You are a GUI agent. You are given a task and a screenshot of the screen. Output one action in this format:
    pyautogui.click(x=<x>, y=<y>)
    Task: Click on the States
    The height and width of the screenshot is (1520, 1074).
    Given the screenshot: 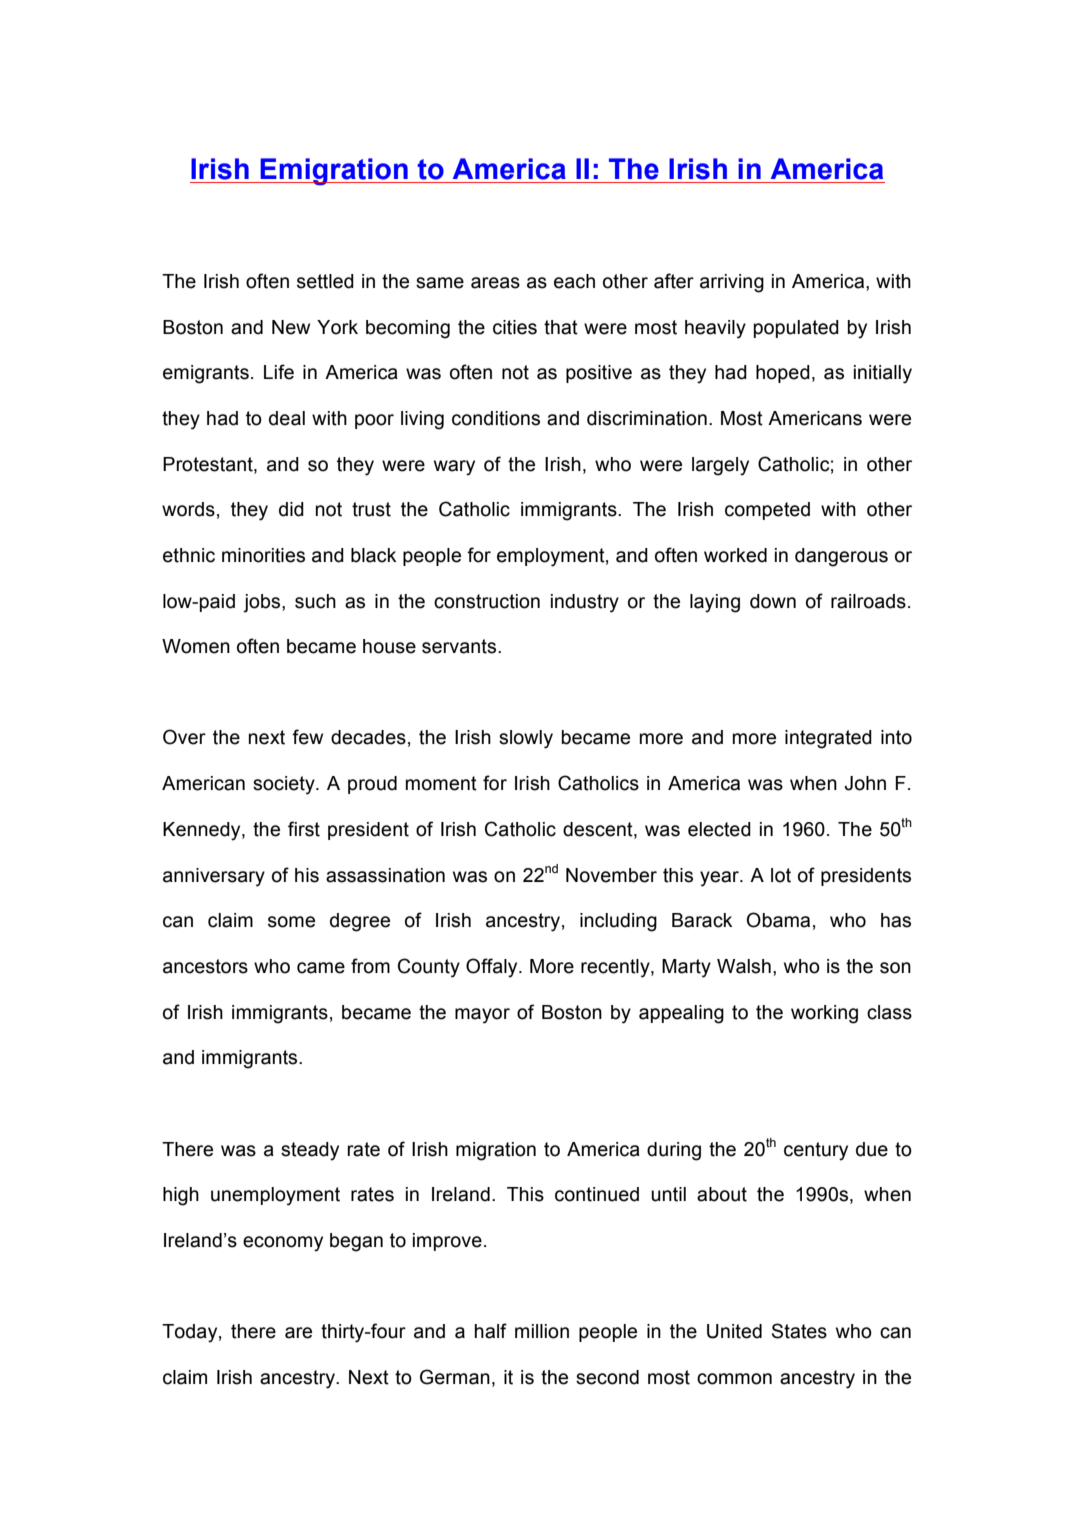 What is the action you would take?
    pyautogui.click(x=799, y=1331)
